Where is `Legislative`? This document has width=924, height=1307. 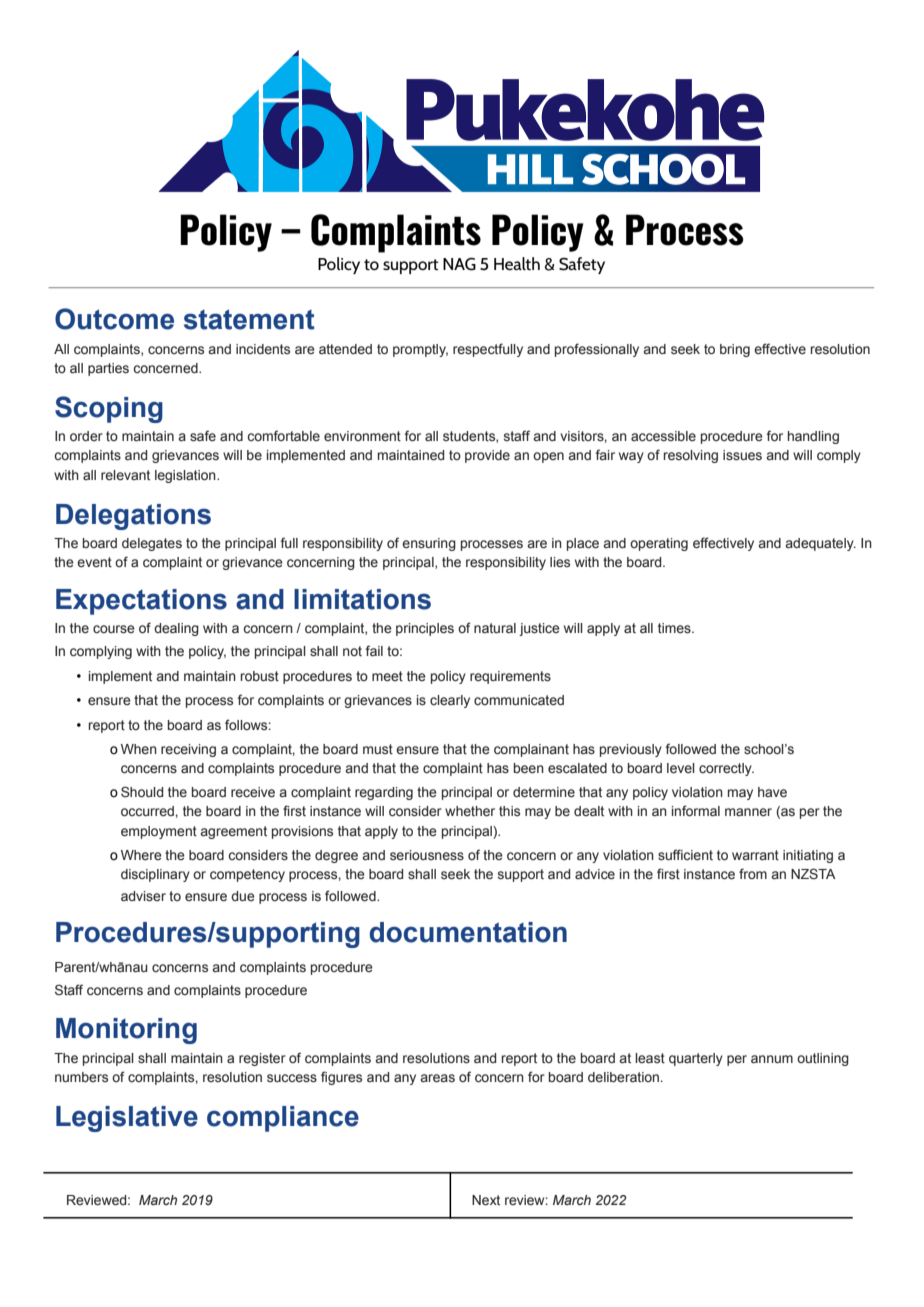
Legislative is located at coordinates (127, 1119).
